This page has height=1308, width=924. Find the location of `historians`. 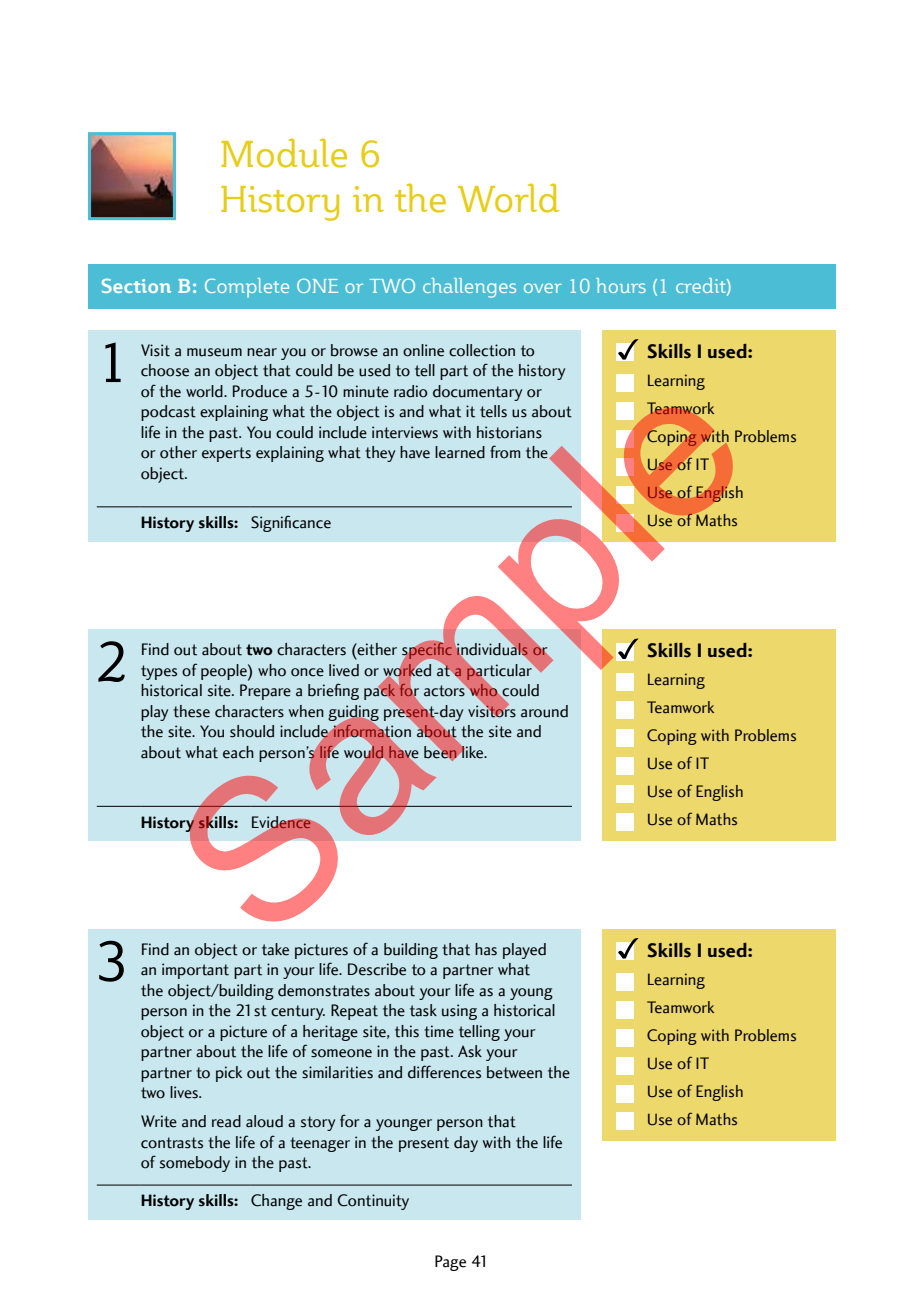

historians is located at coordinates (509, 432).
